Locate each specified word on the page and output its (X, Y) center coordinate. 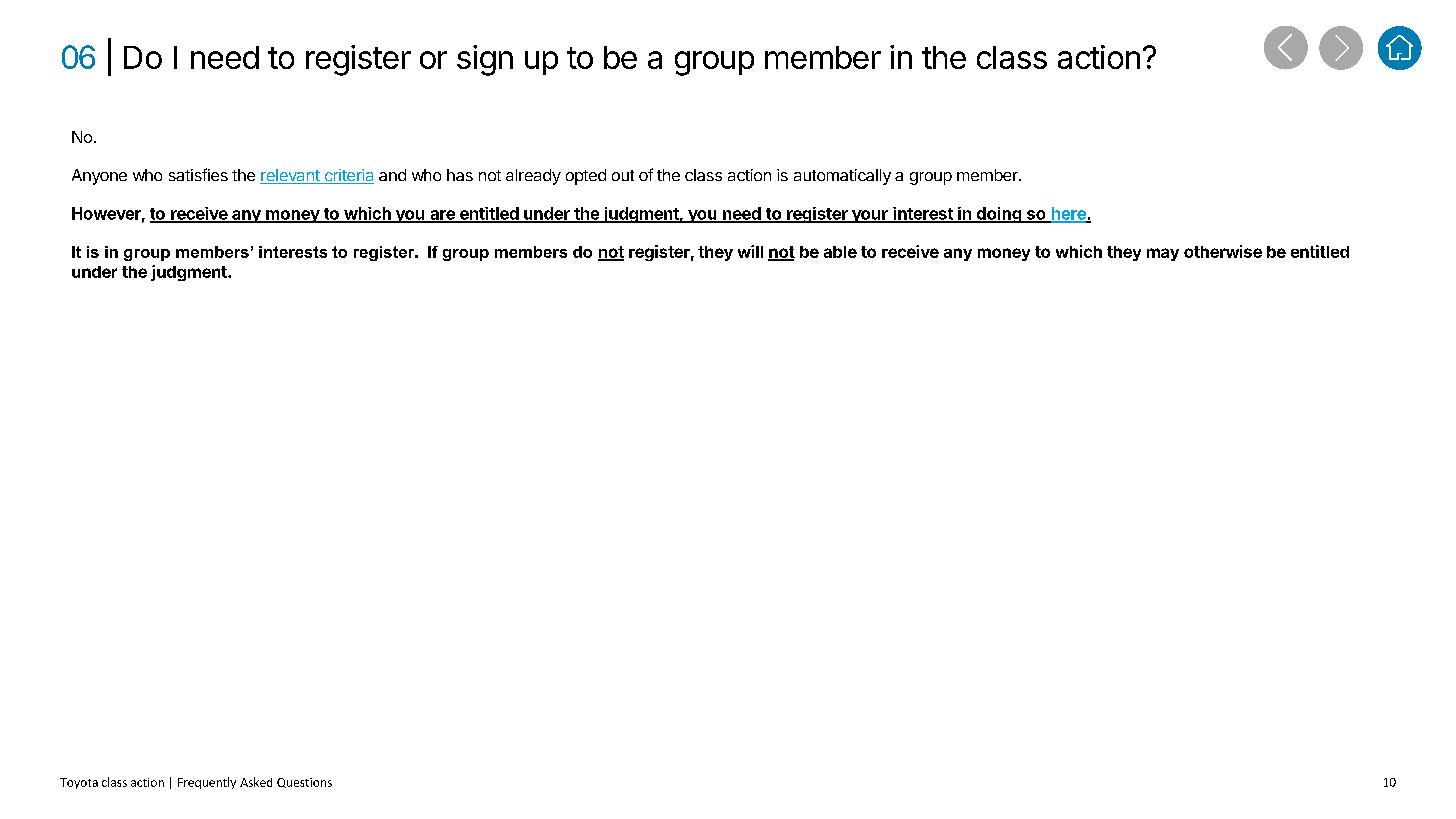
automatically (842, 177)
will (750, 251)
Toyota (79, 783)
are (442, 216)
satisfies (198, 174)
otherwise (1223, 251)
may (1163, 254)
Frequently (207, 783)
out (623, 175)
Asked (256, 782)
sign (485, 60)
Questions (304, 783)
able (840, 252)
